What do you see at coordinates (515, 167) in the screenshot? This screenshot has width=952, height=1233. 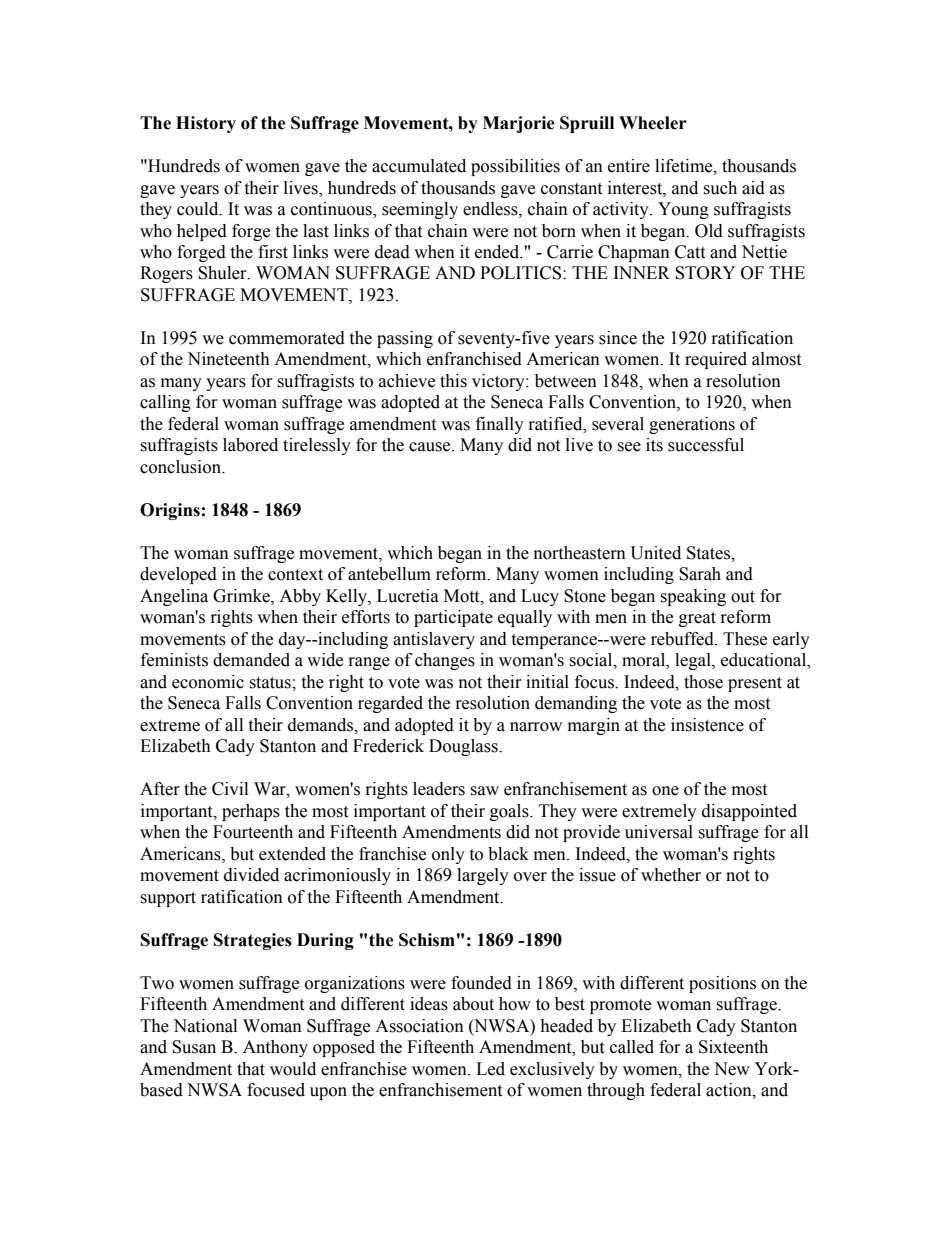 I see `possibilities` at bounding box center [515, 167].
